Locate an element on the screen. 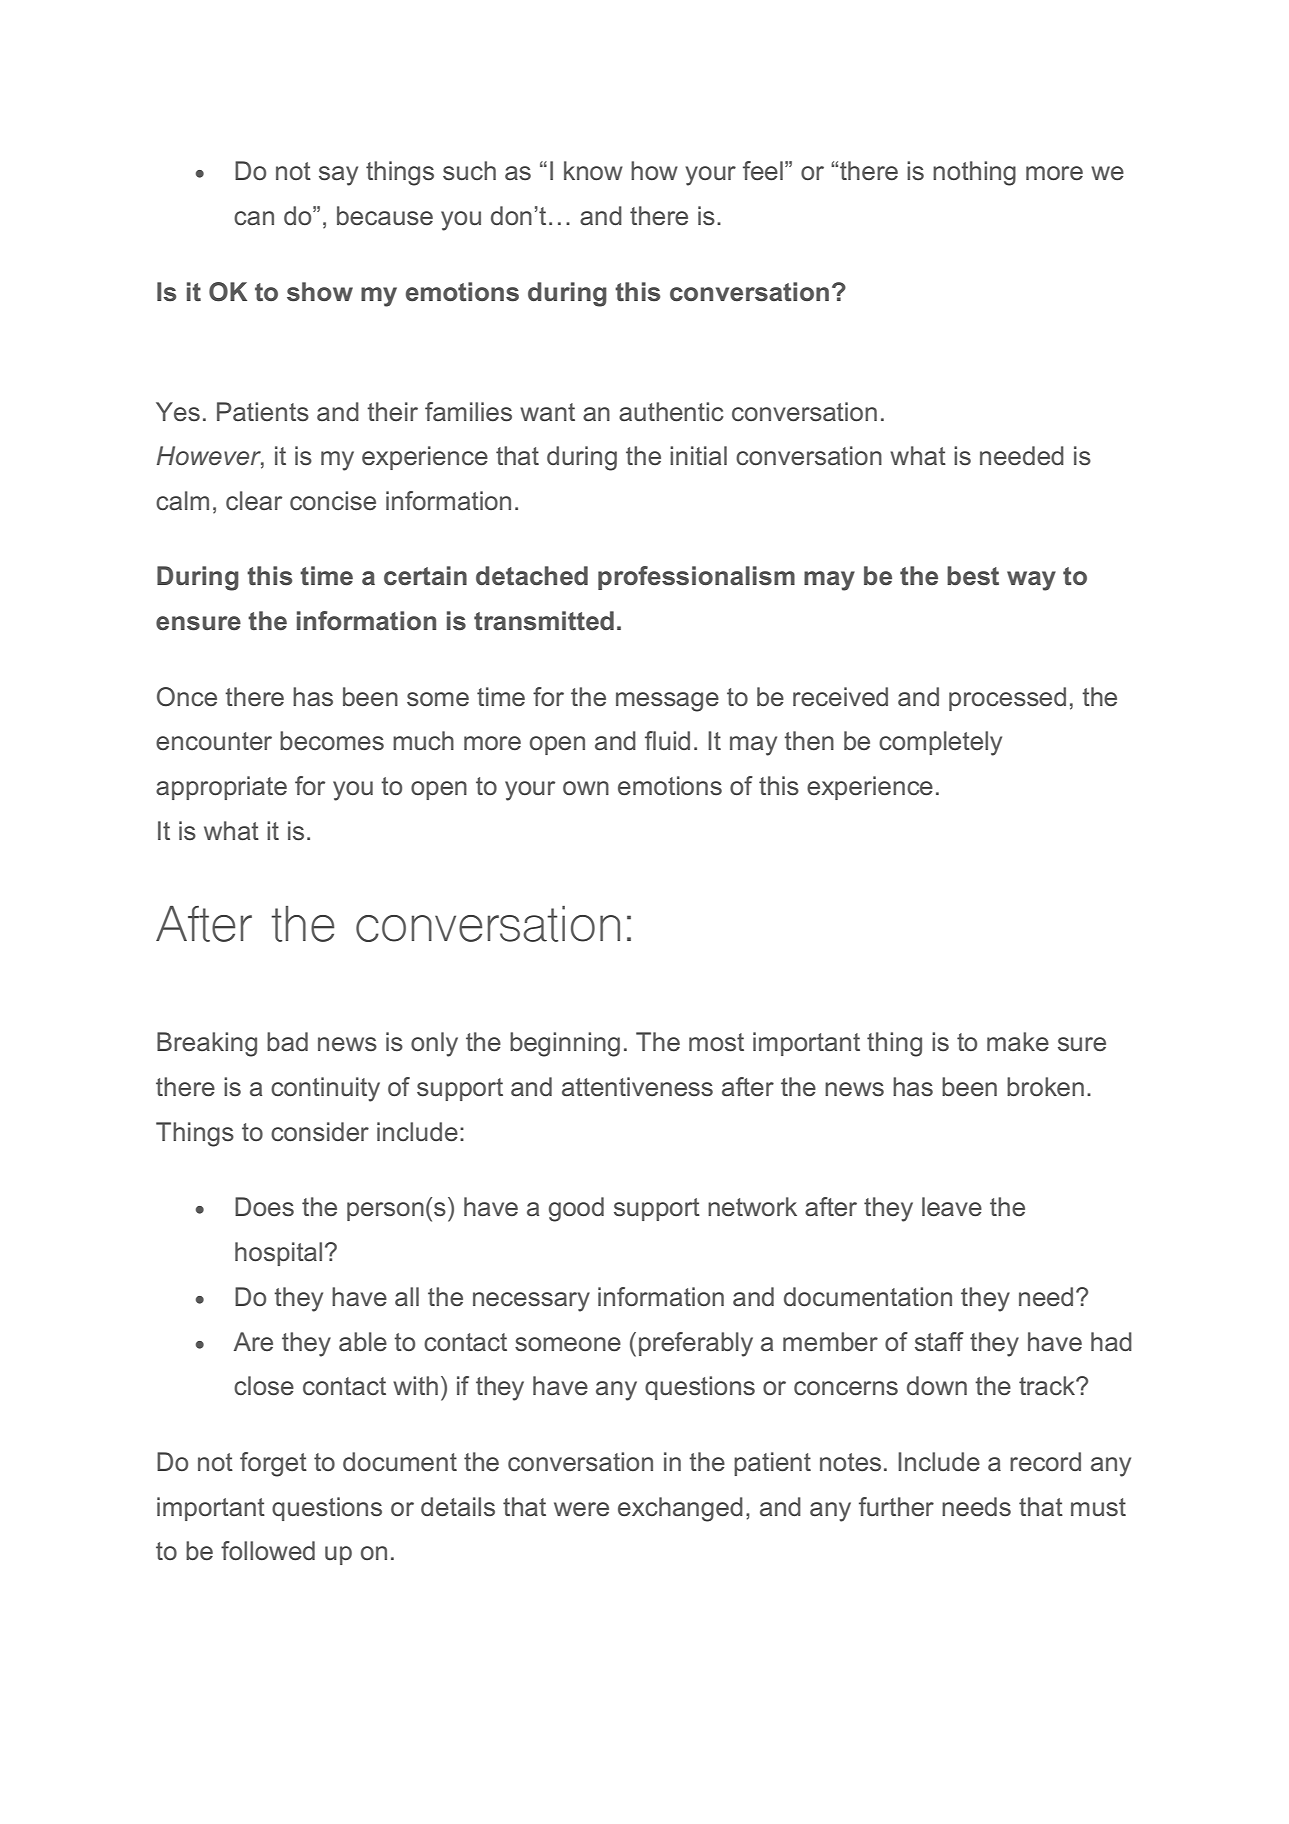 The width and height of the screenshot is (1289, 1824). know is located at coordinates (593, 171).
